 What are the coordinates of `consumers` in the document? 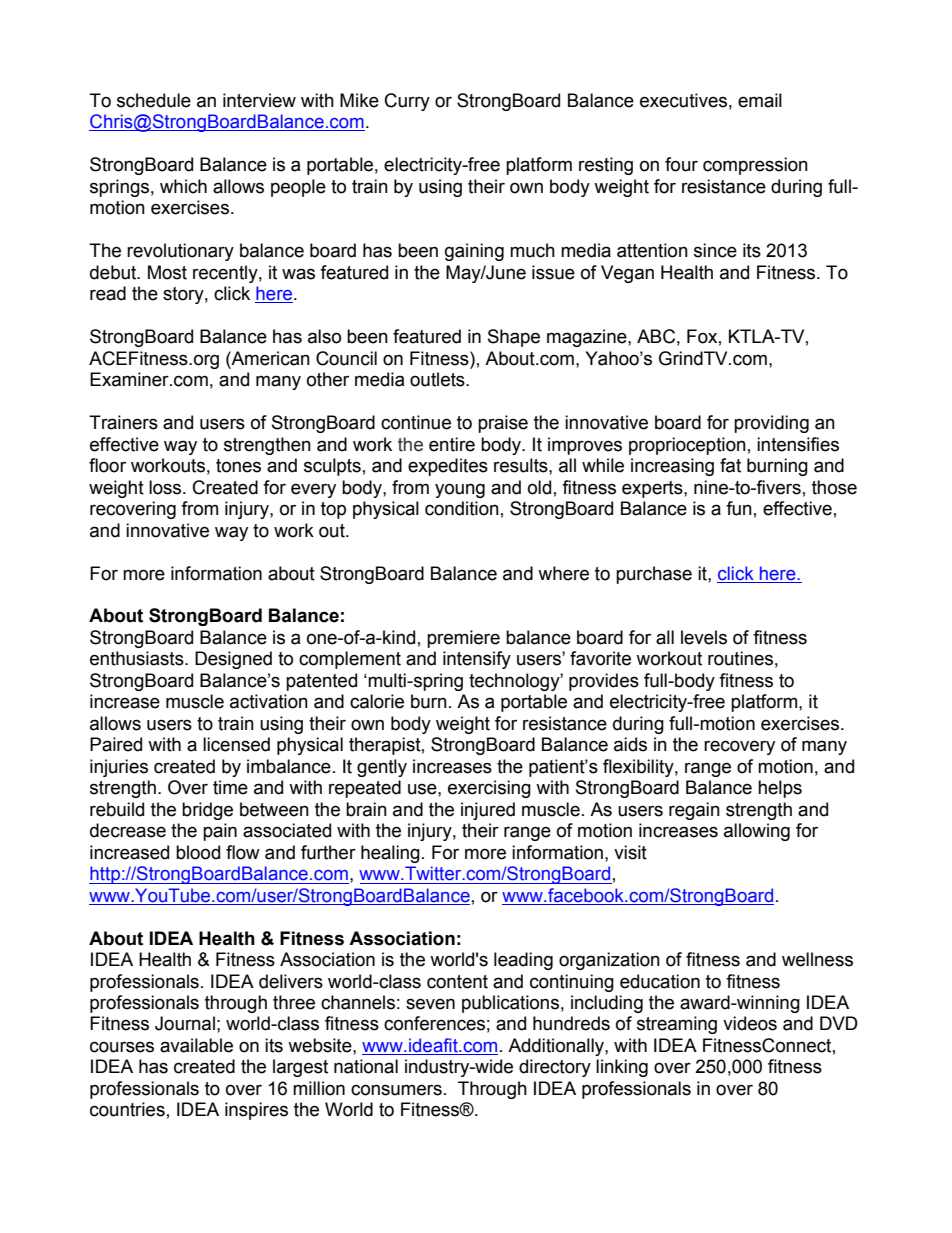 It's located at (396, 1090).
